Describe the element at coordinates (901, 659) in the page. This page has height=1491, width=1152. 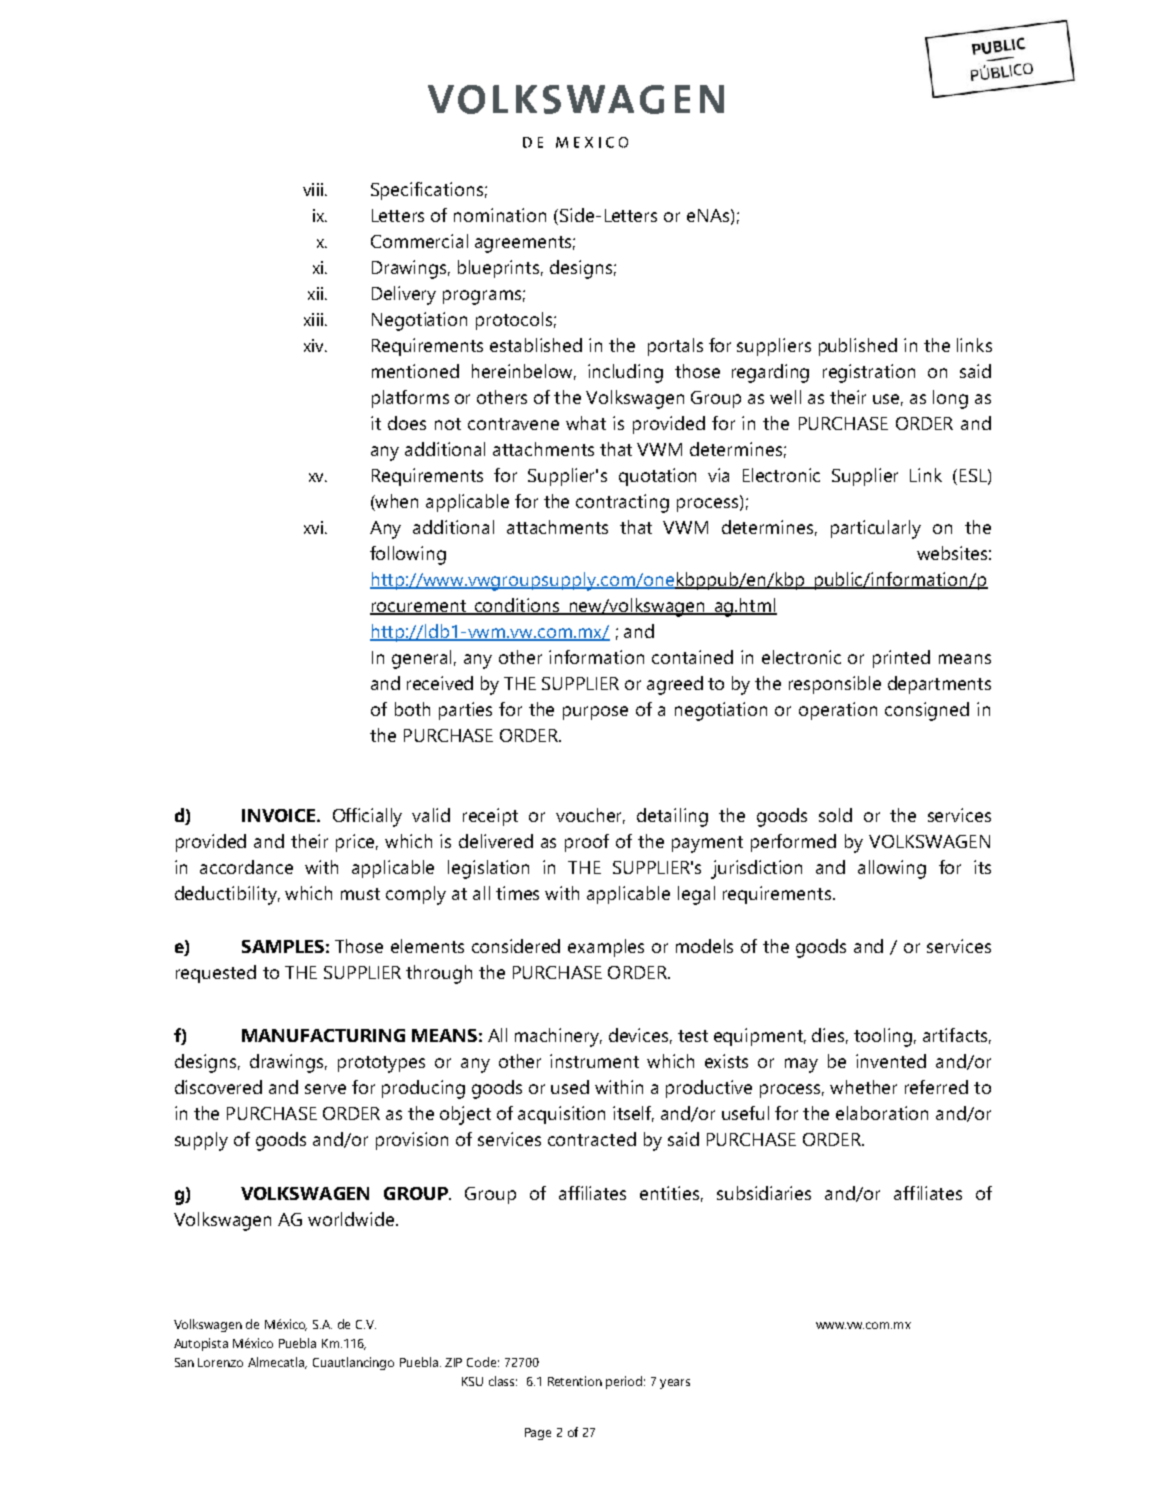
I see `printed` at that location.
